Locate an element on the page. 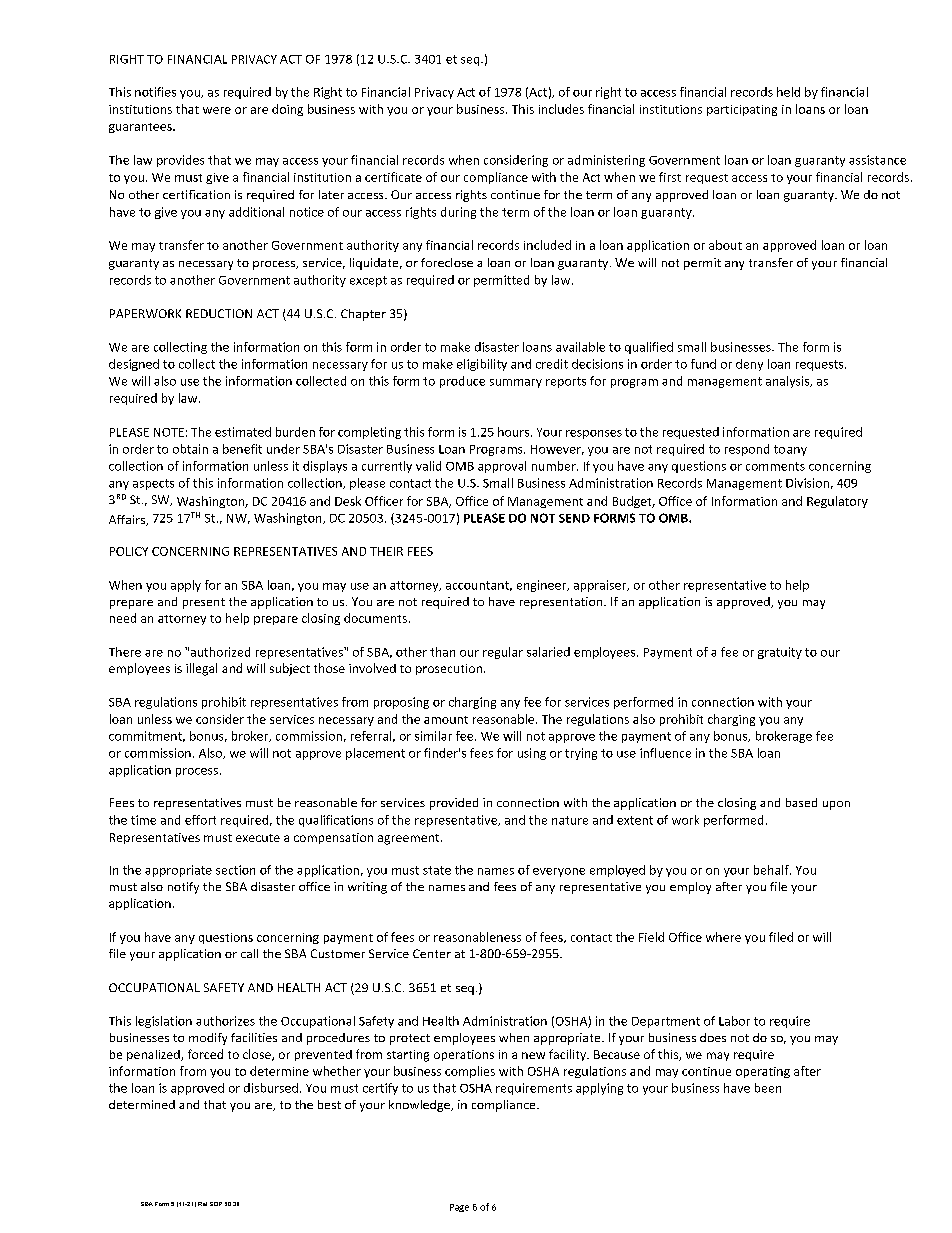 This page has width=952, height=1233. includes is located at coordinates (561, 109).
